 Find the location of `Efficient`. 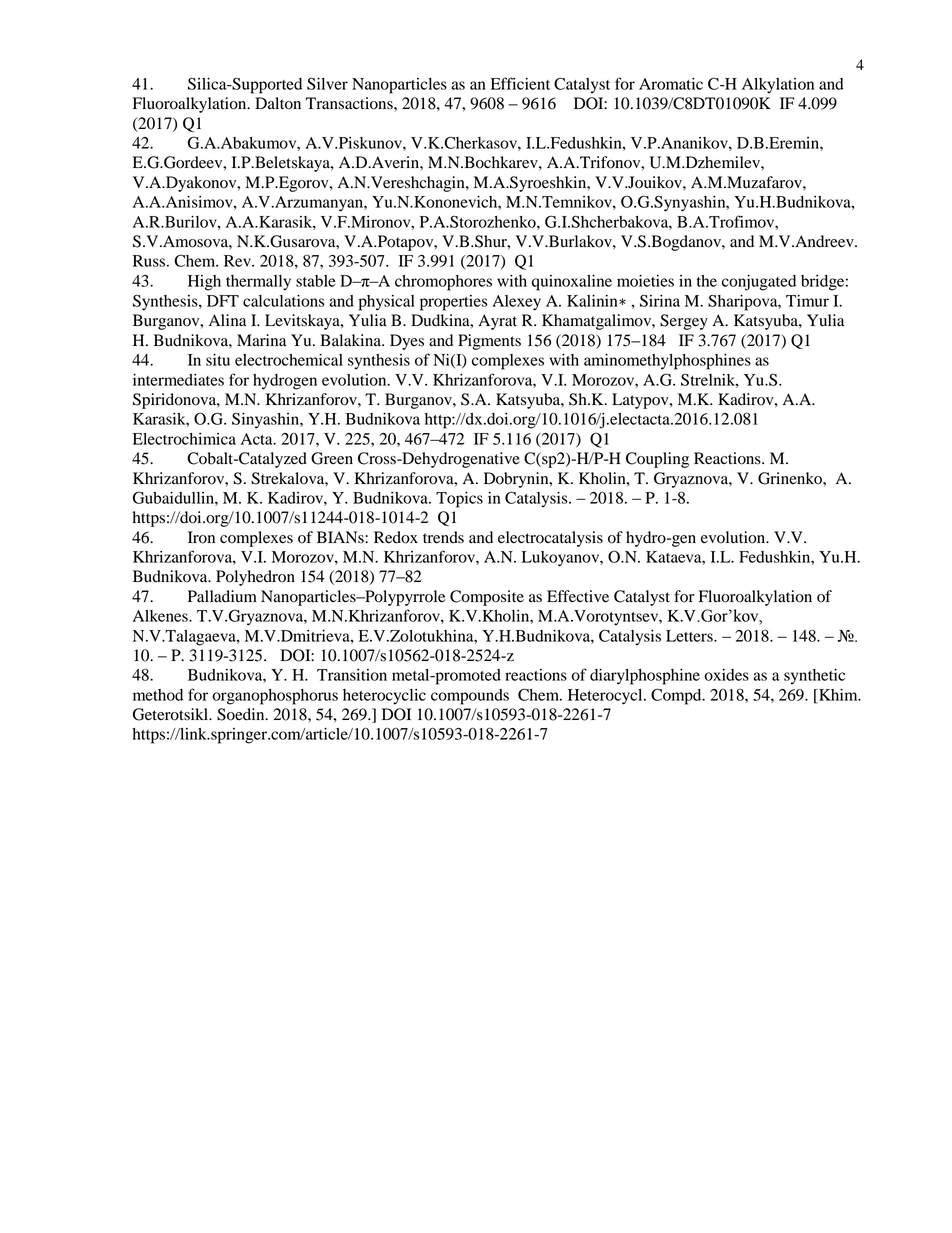

Efficient is located at coordinates (520, 83).
